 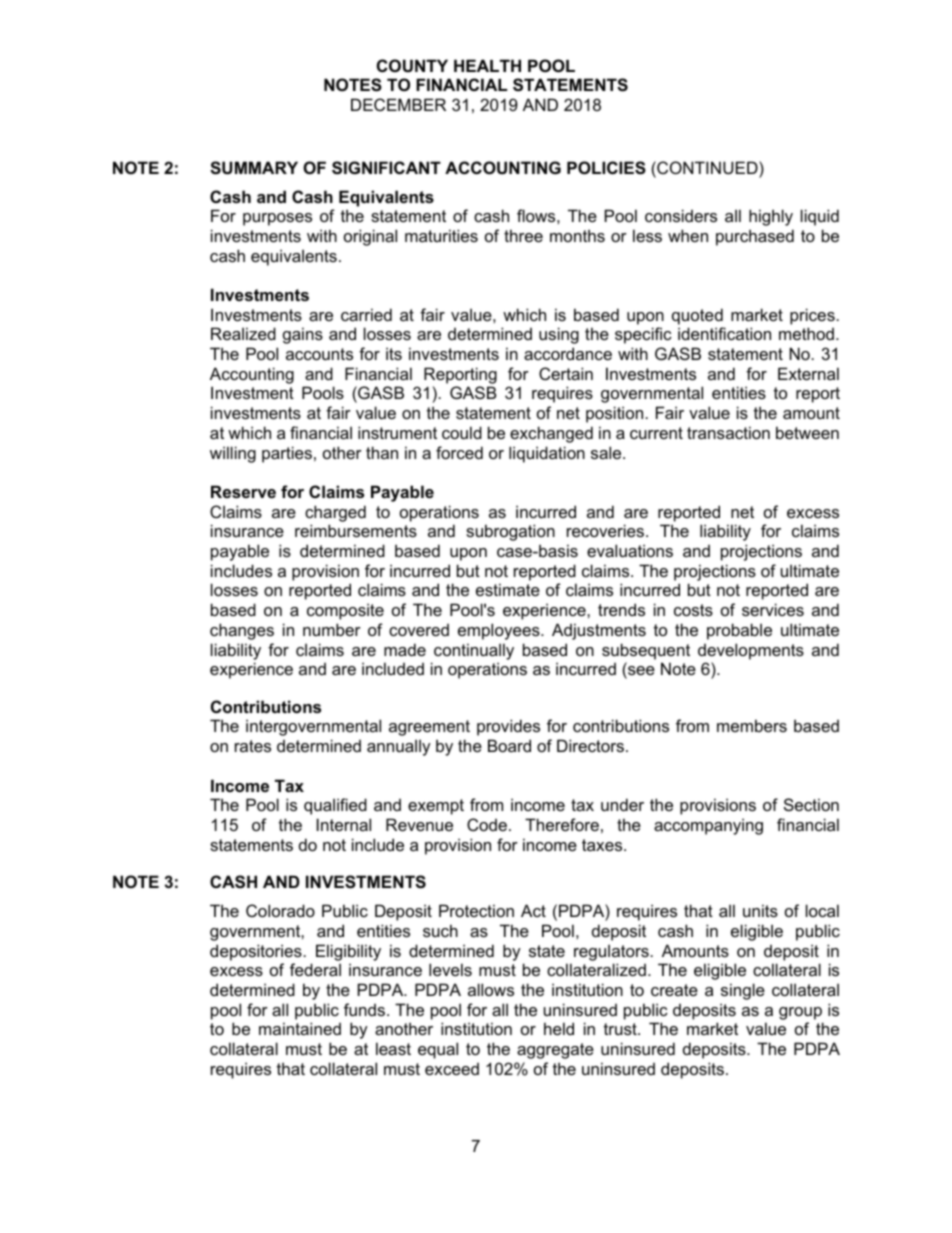 What do you see at coordinates (487, 65) in the screenshot?
I see `HEALTH` at bounding box center [487, 65].
